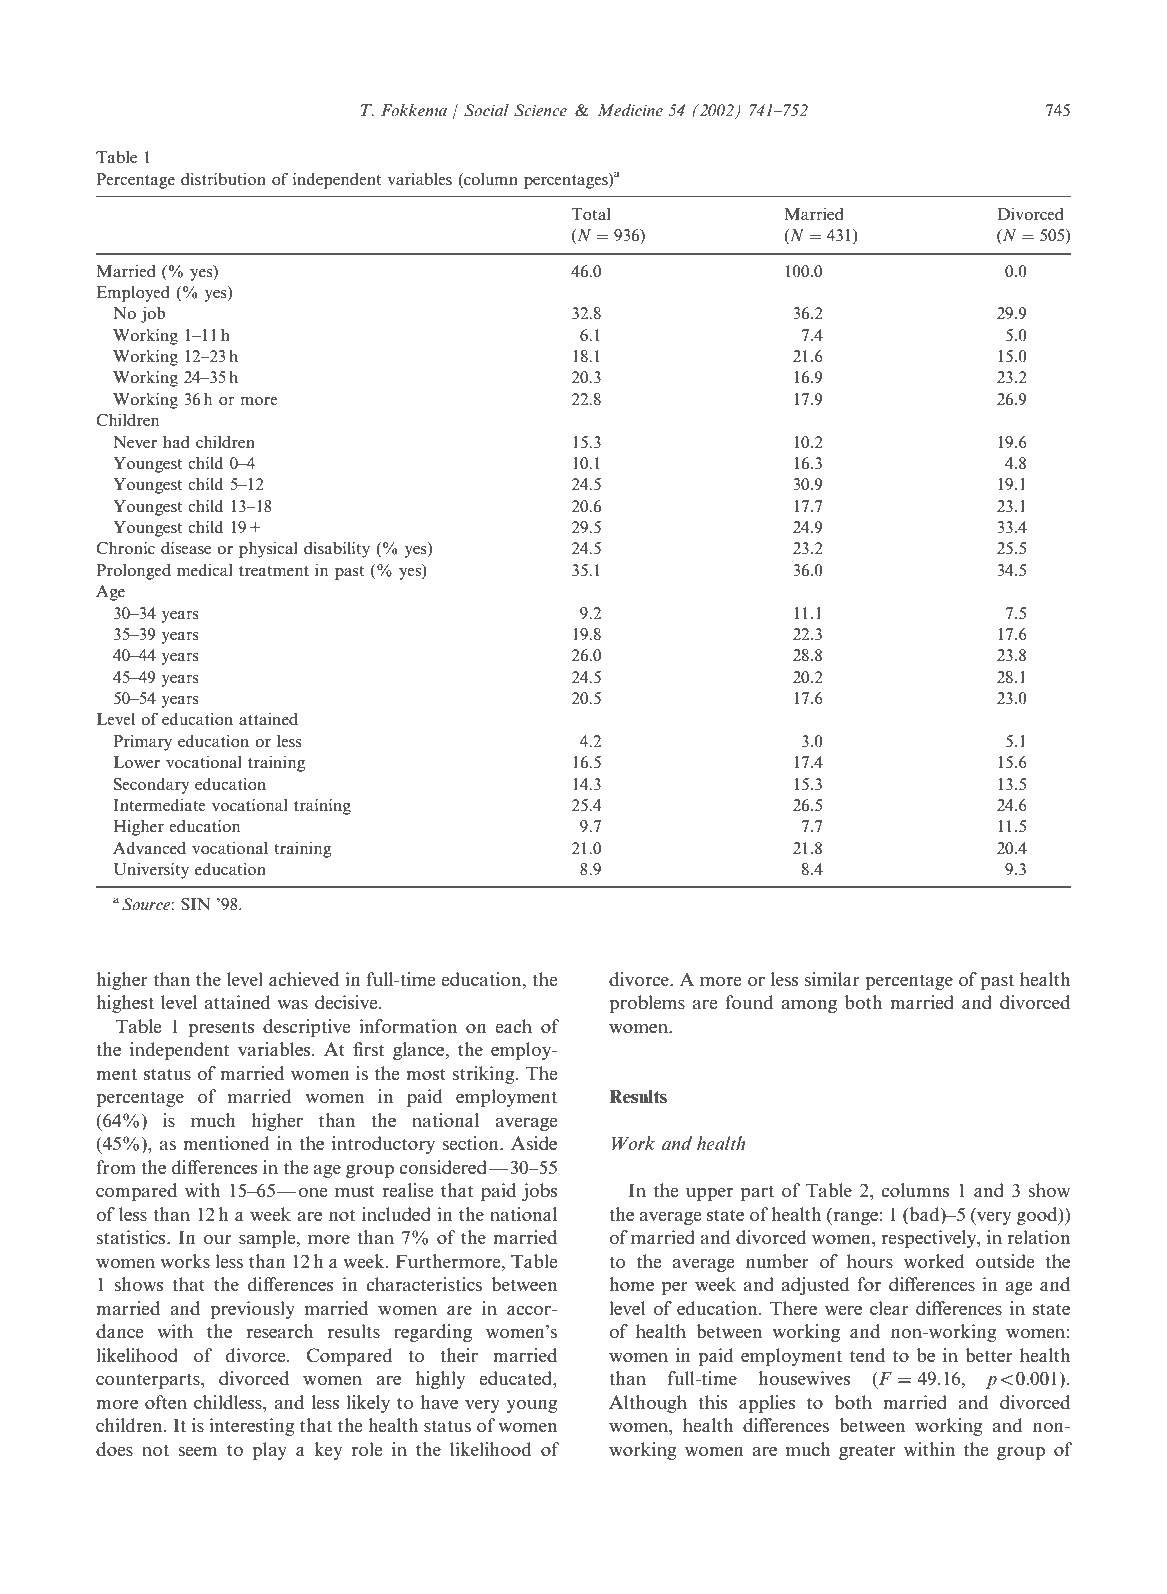 The height and width of the screenshot is (1594, 1167). What do you see at coordinates (221, 1029) in the screenshot?
I see `presents` at bounding box center [221, 1029].
